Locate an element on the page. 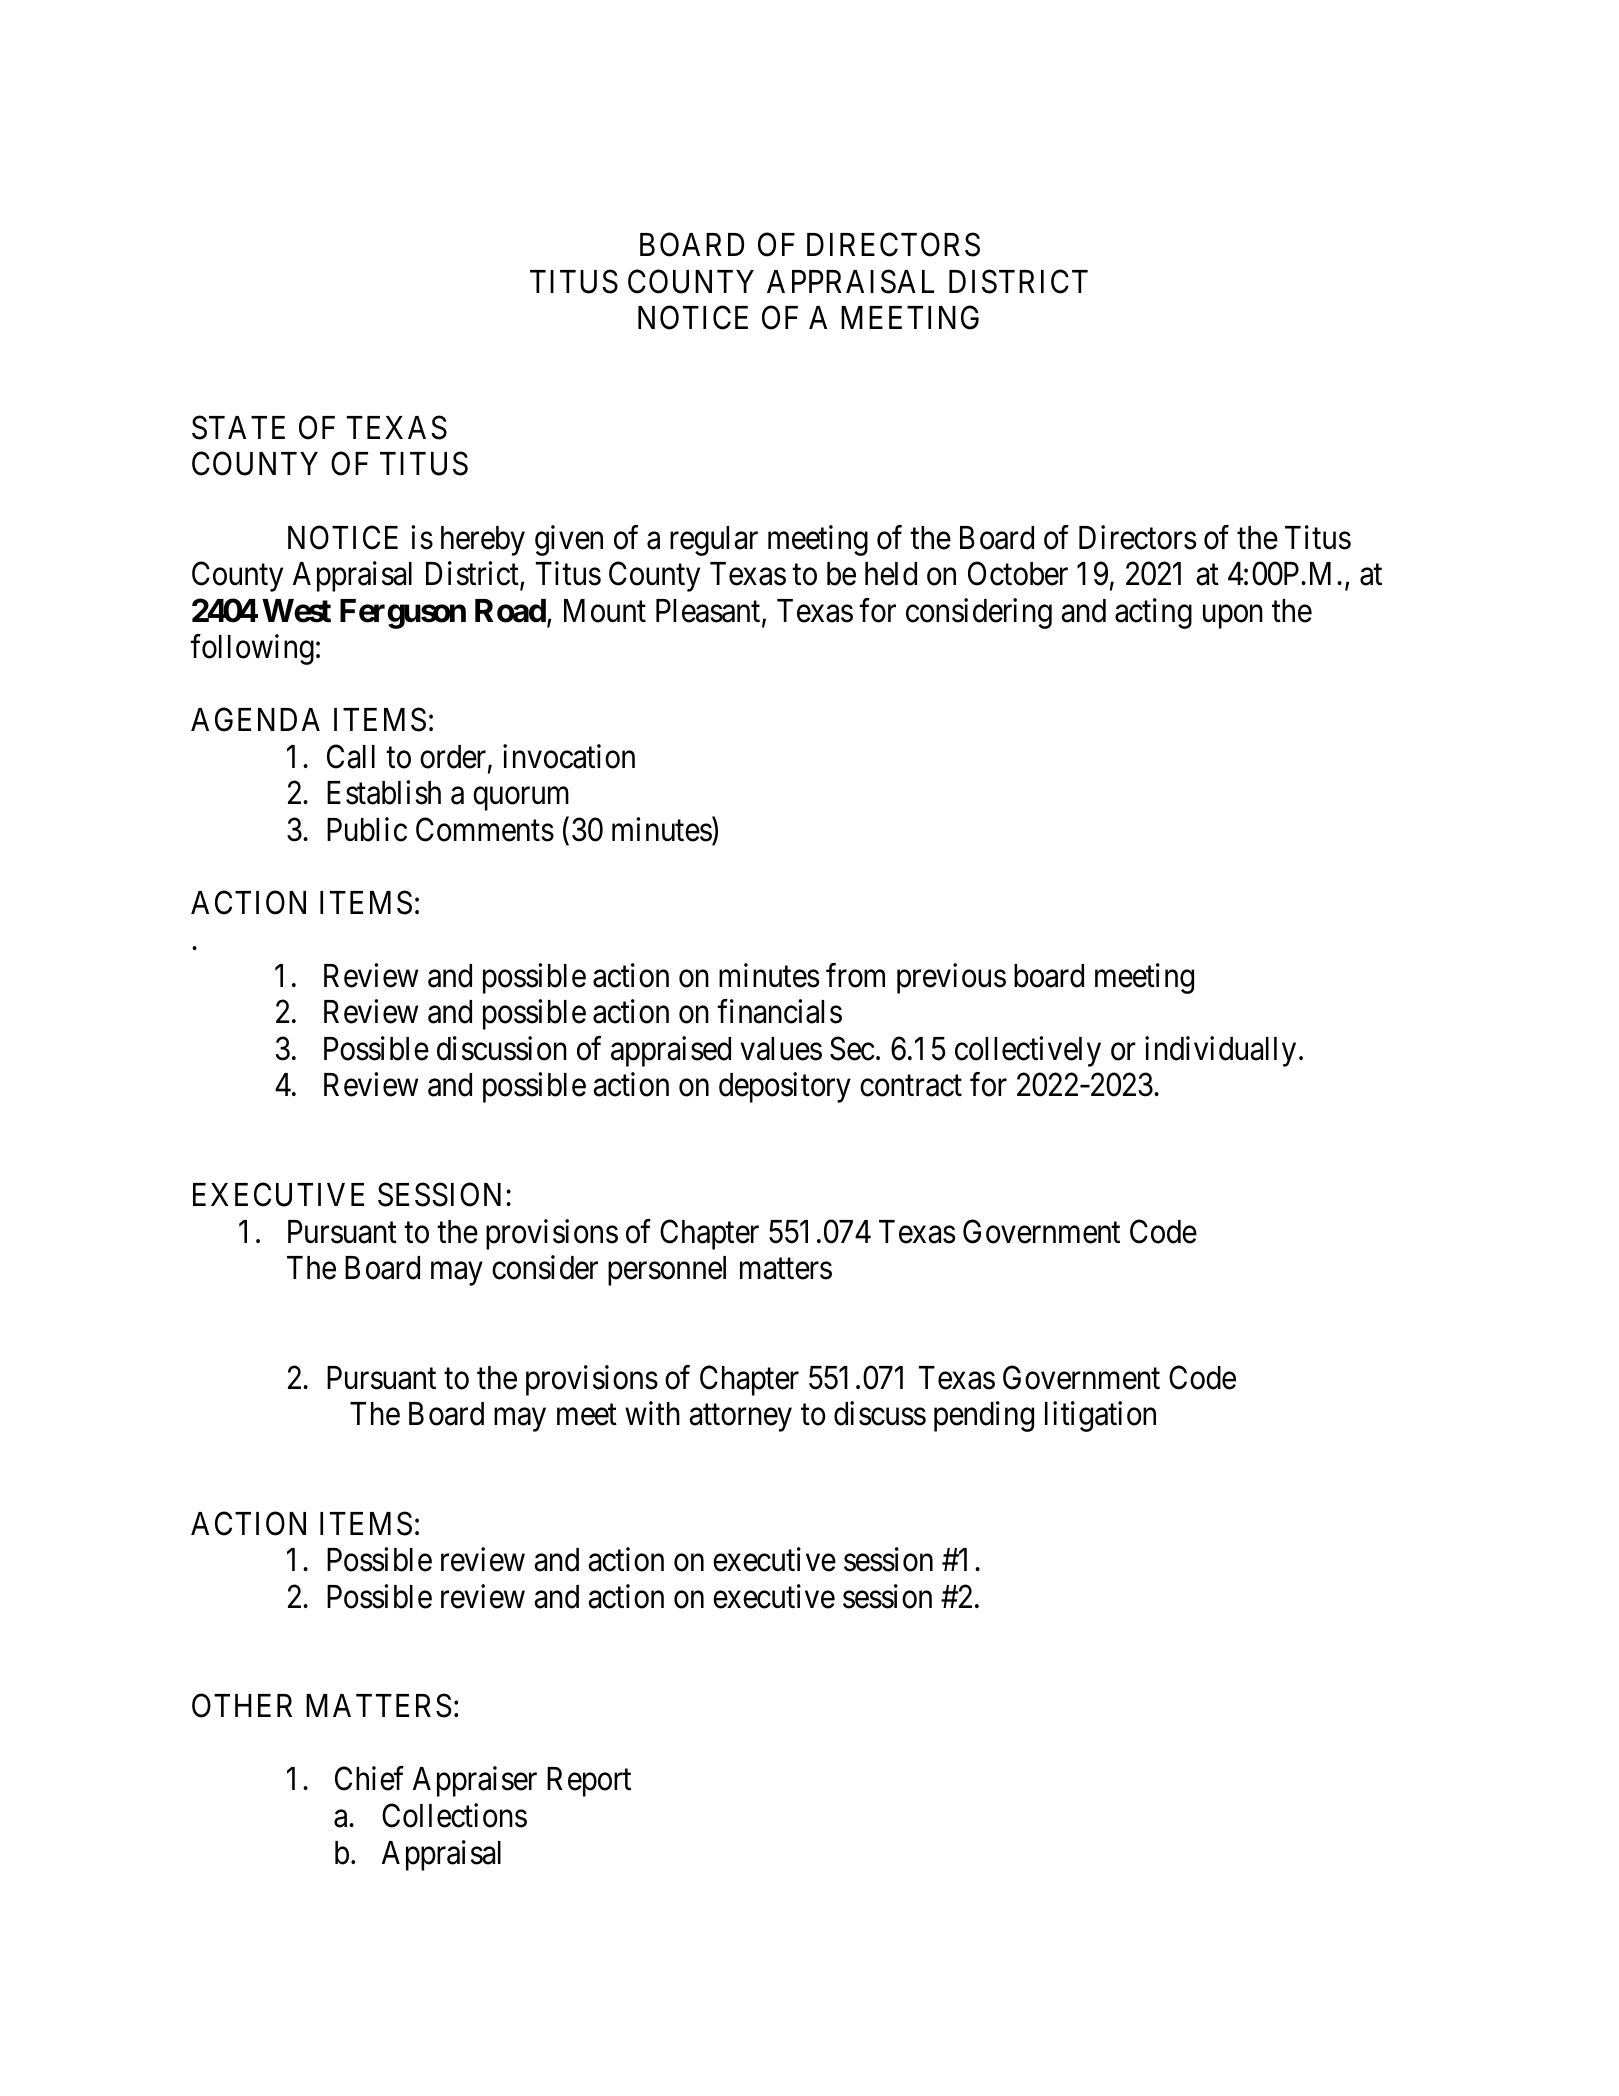 This image has width=1619, height=2096. collectively is located at coordinates (1028, 1051).
